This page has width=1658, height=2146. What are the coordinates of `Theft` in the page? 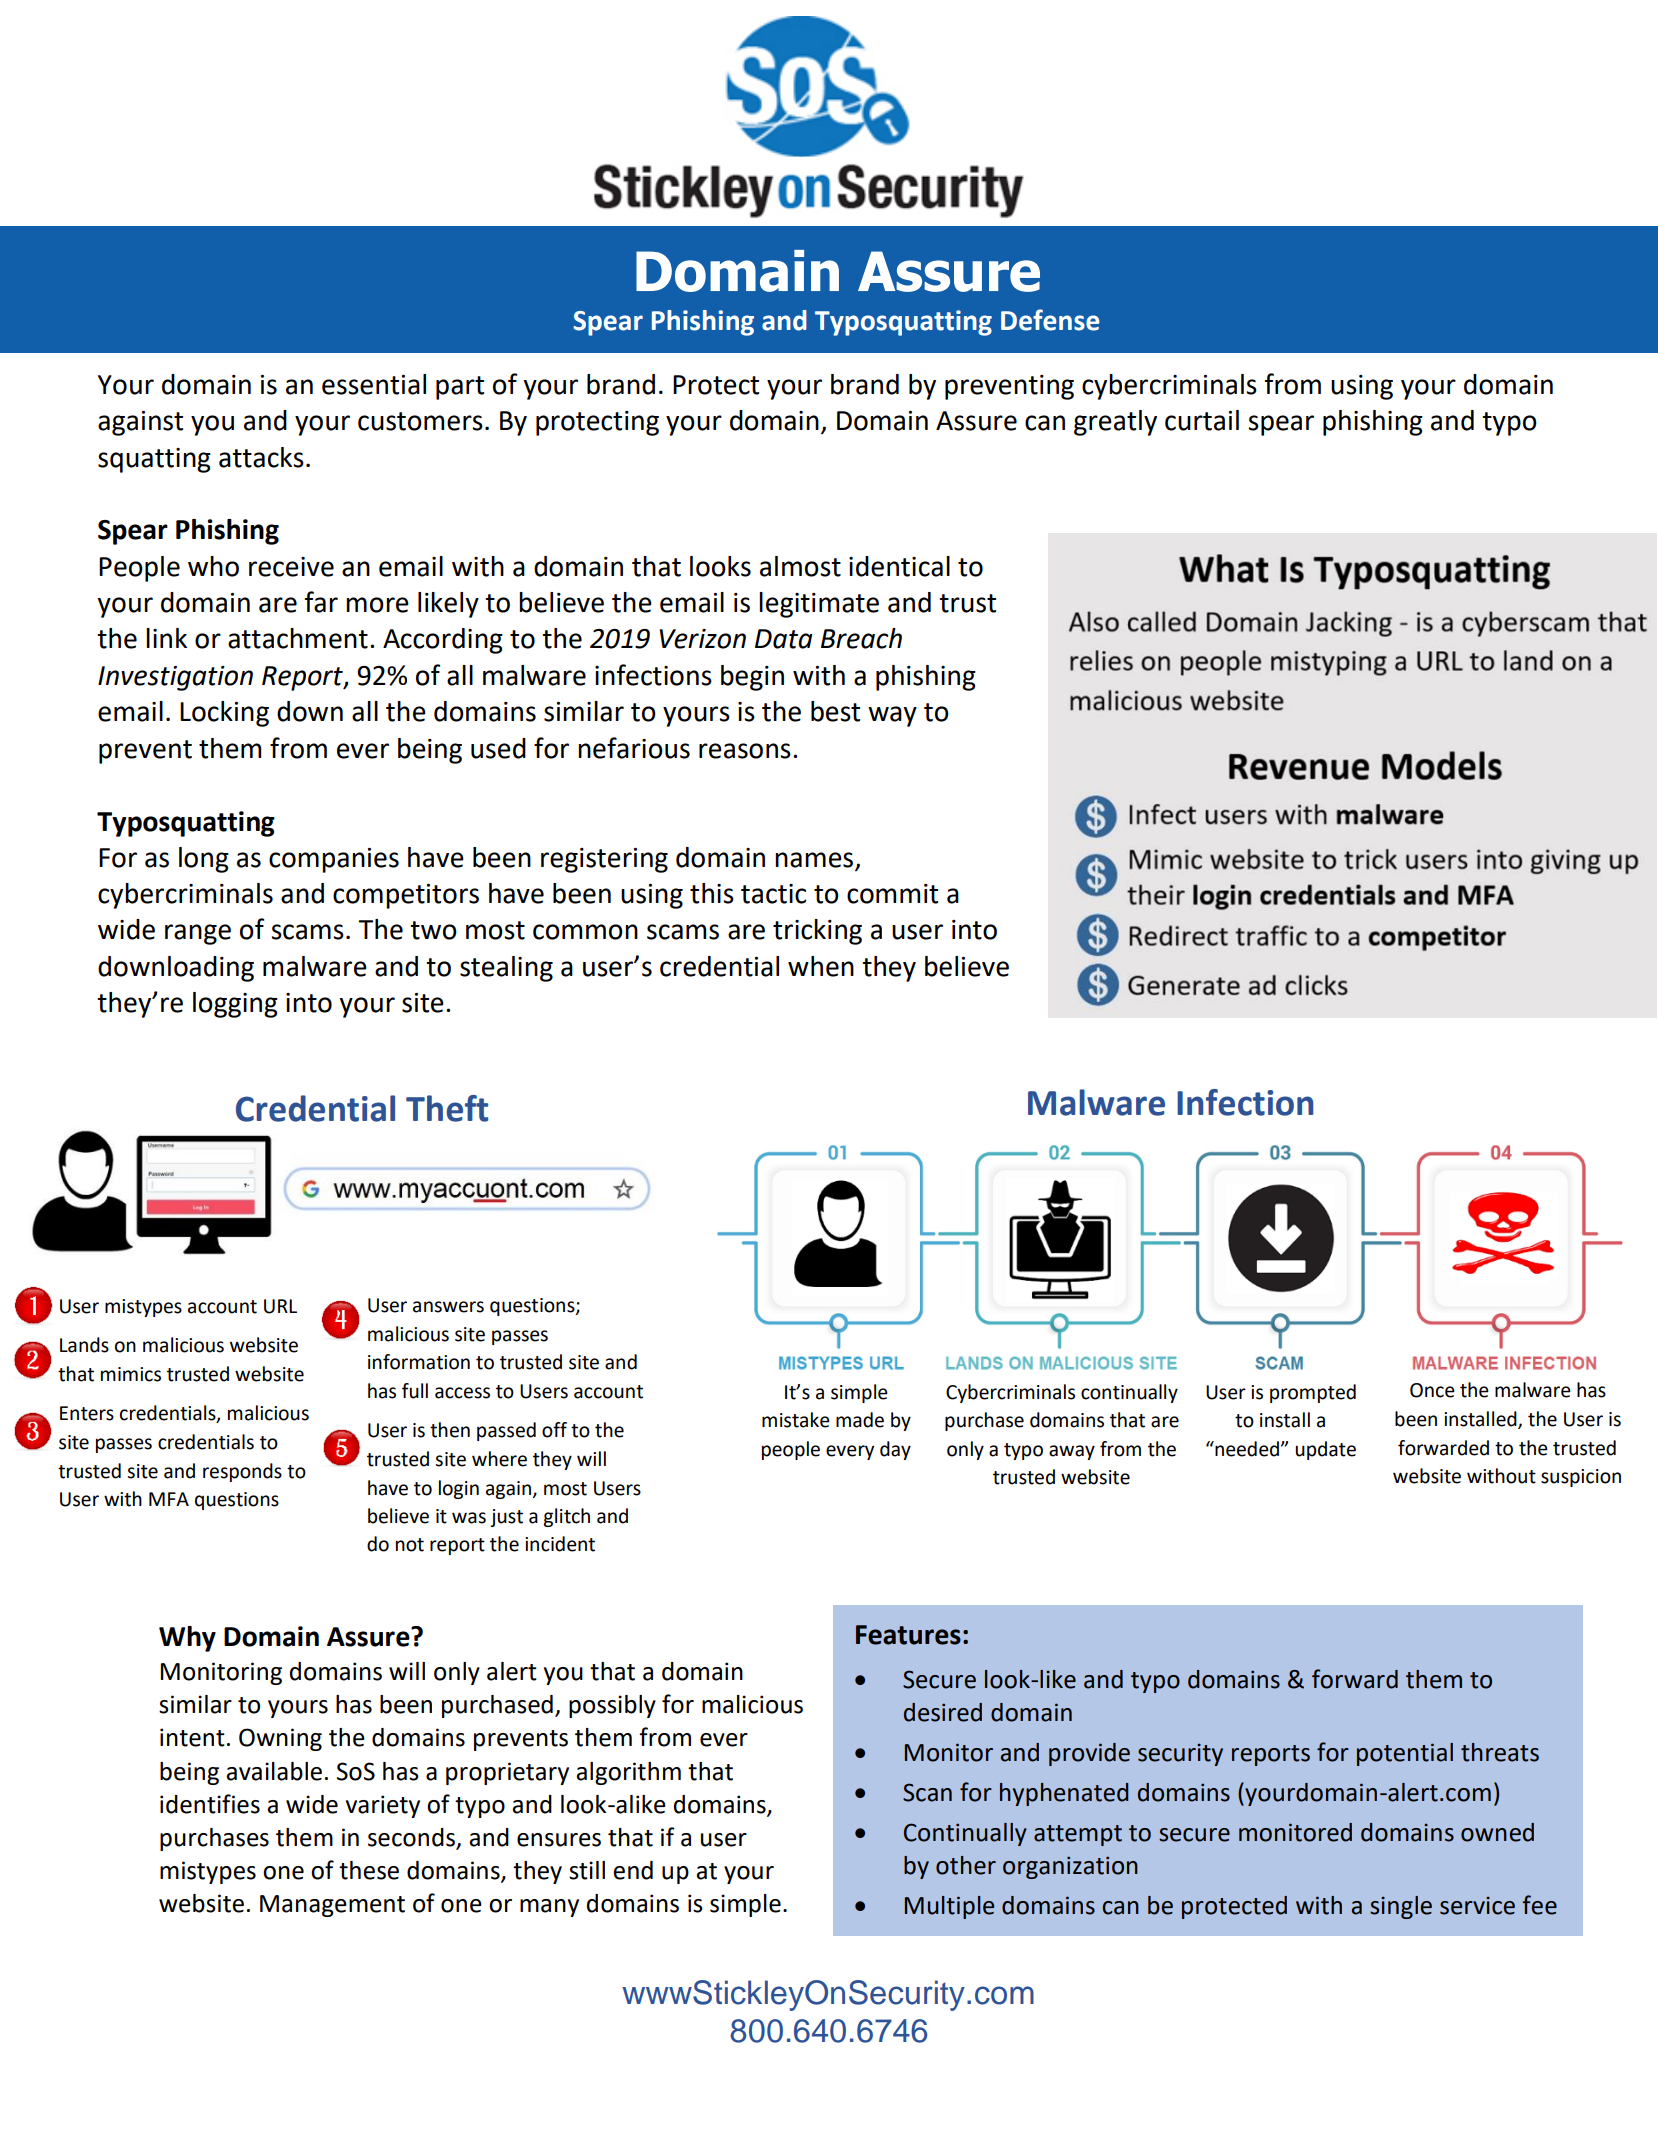 It's located at (447, 1108).
